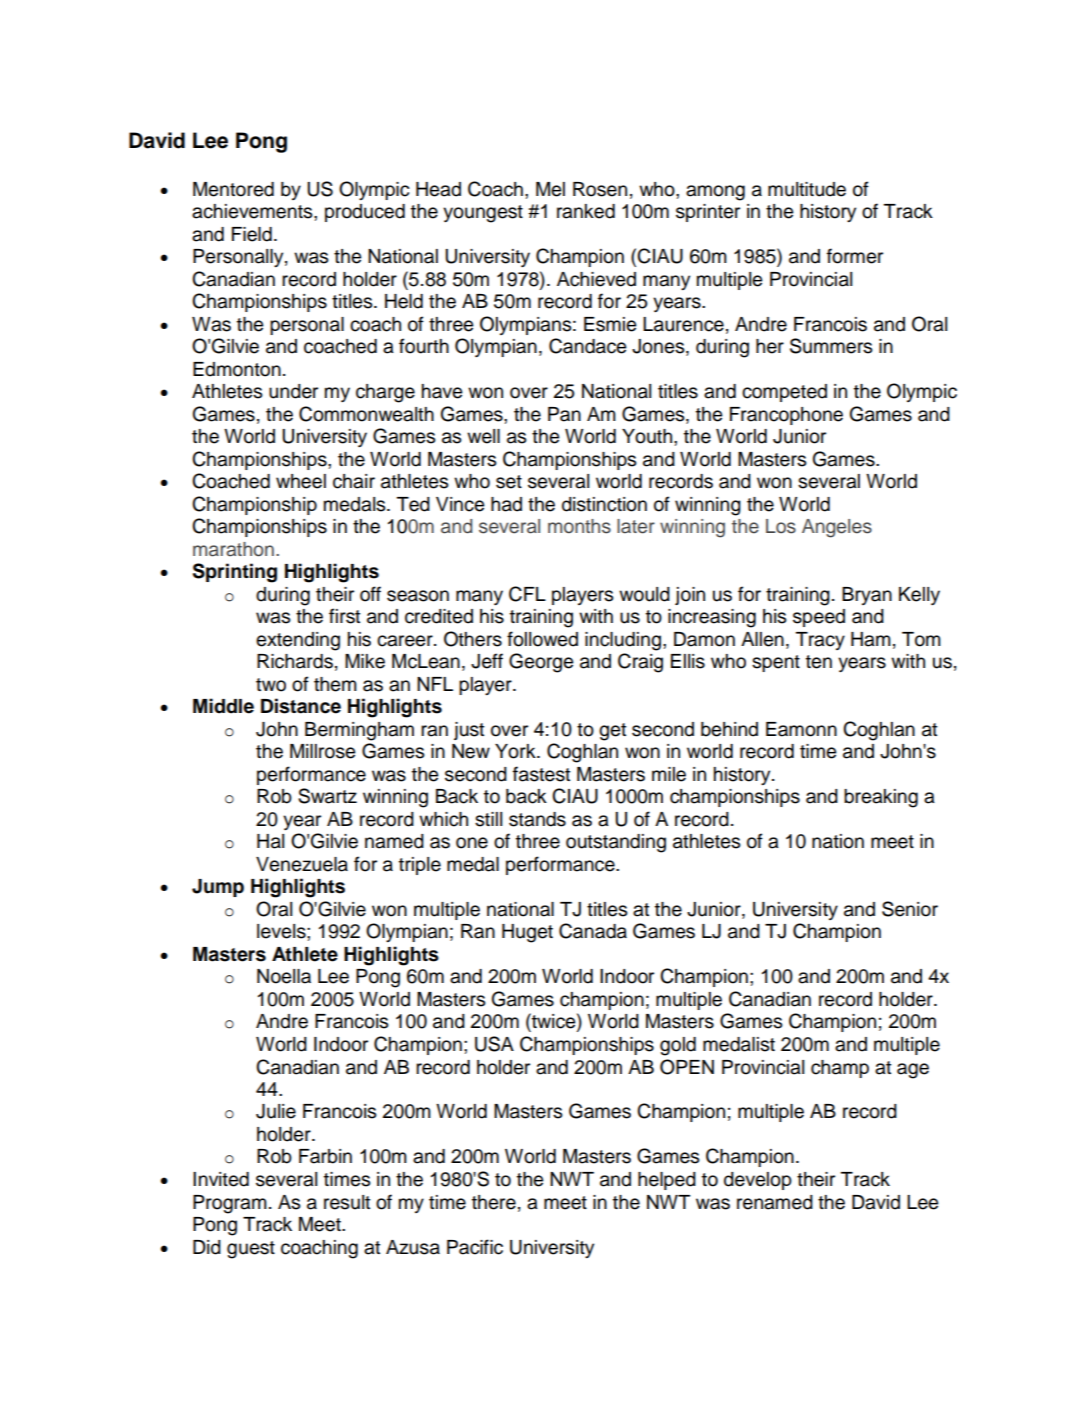  What do you see at coordinates (910, 909) in the screenshot?
I see `Senior` at bounding box center [910, 909].
